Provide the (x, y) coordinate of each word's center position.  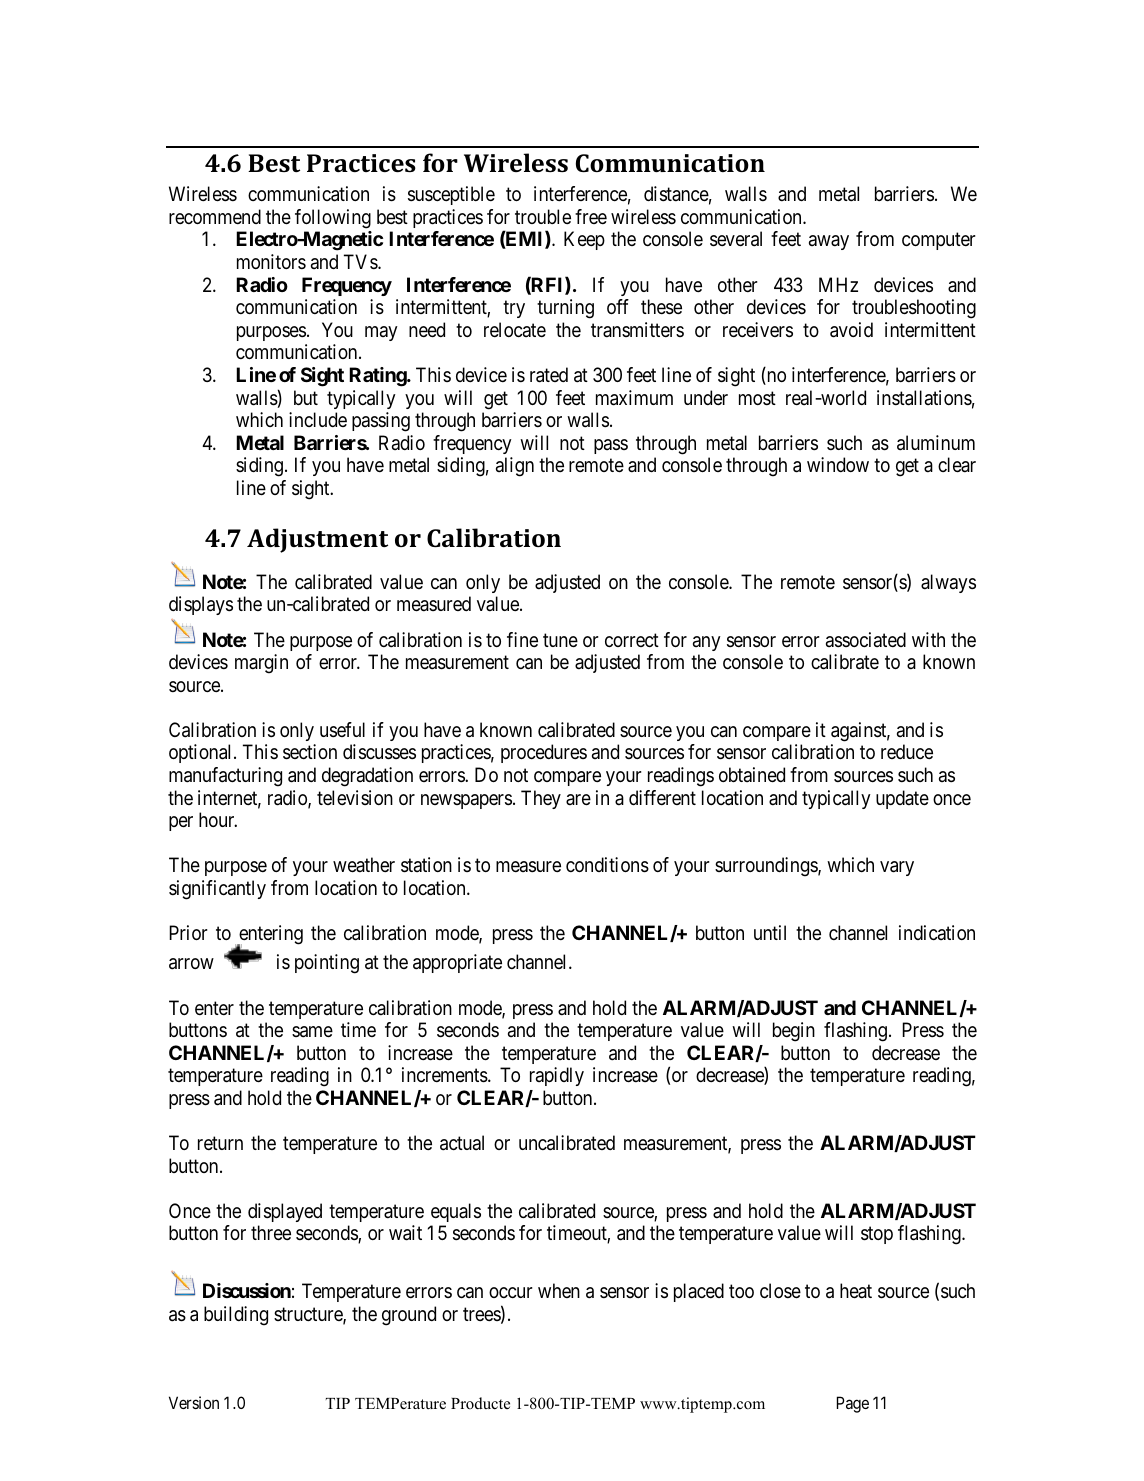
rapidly (557, 1076)
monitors (271, 261)
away (829, 242)
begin (794, 1032)
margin (261, 664)
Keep (584, 240)
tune (560, 640)
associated (866, 640)
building (236, 1316)
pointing (327, 964)
